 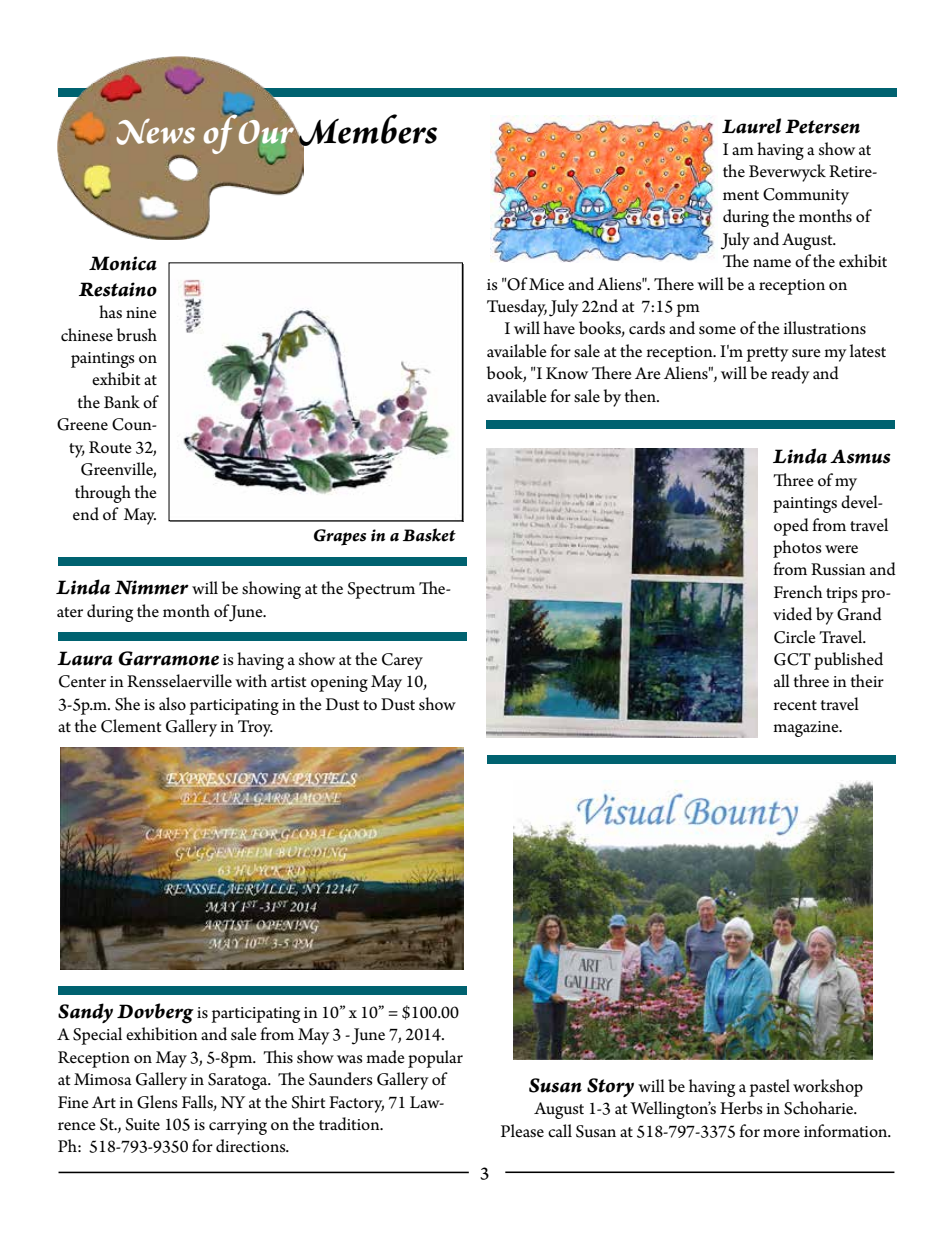 I want to click on through, so click(x=103, y=494).
